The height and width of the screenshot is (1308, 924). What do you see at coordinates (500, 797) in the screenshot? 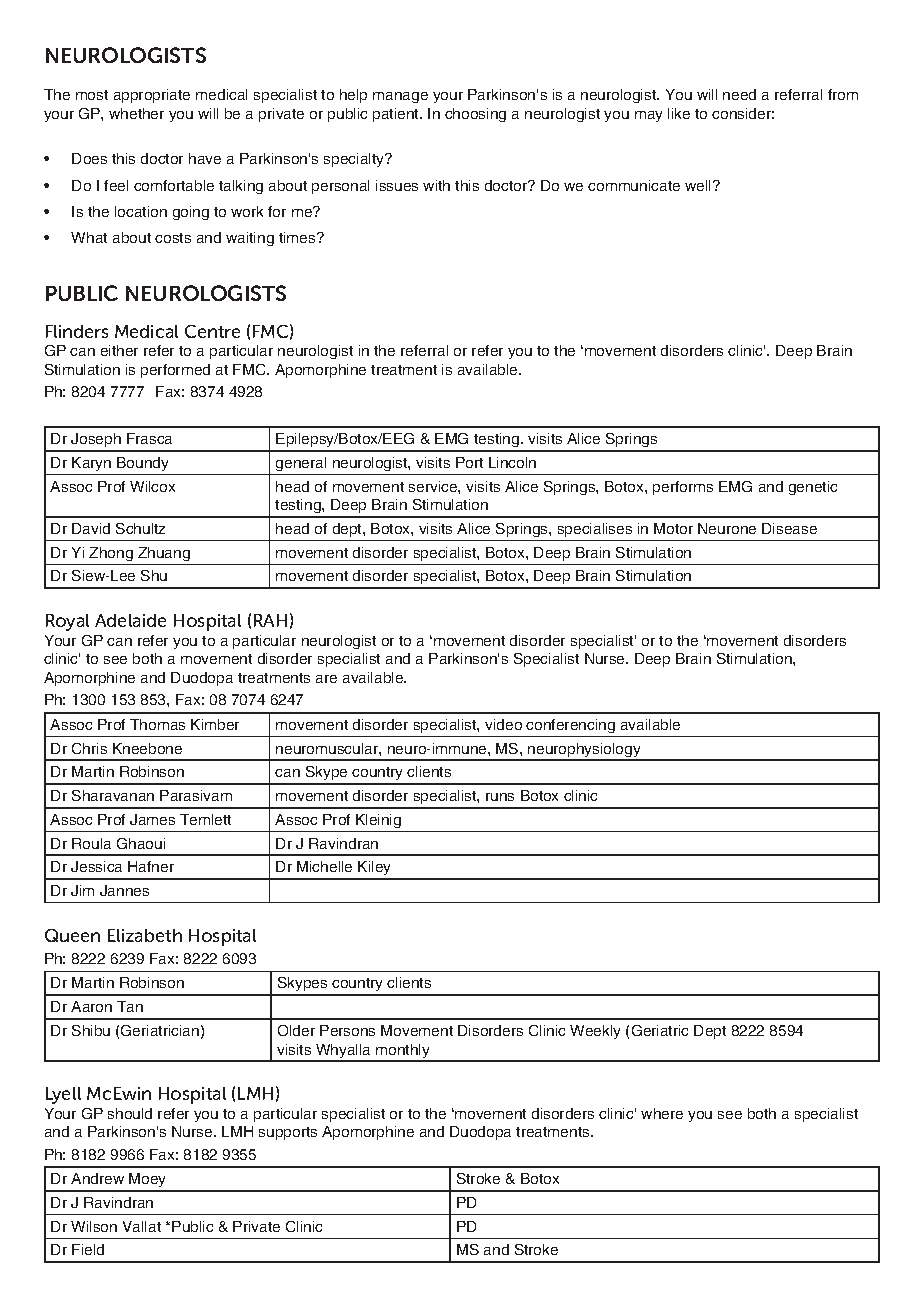
I see `runs` at bounding box center [500, 797].
